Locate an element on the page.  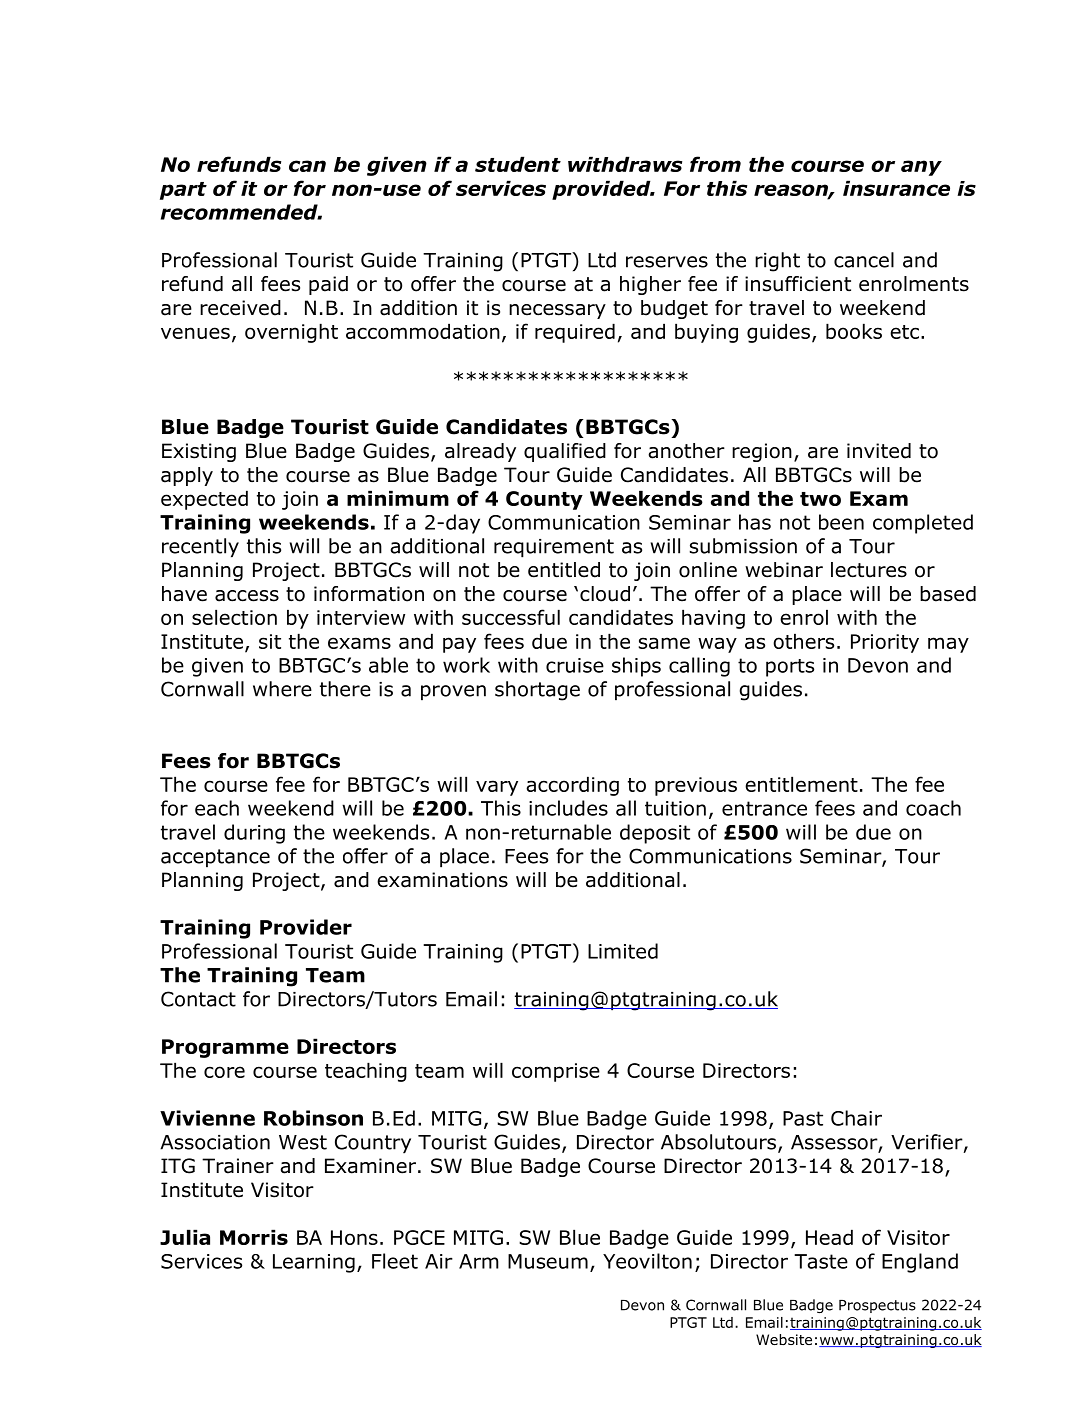
Museum is located at coordinates (548, 1261).
